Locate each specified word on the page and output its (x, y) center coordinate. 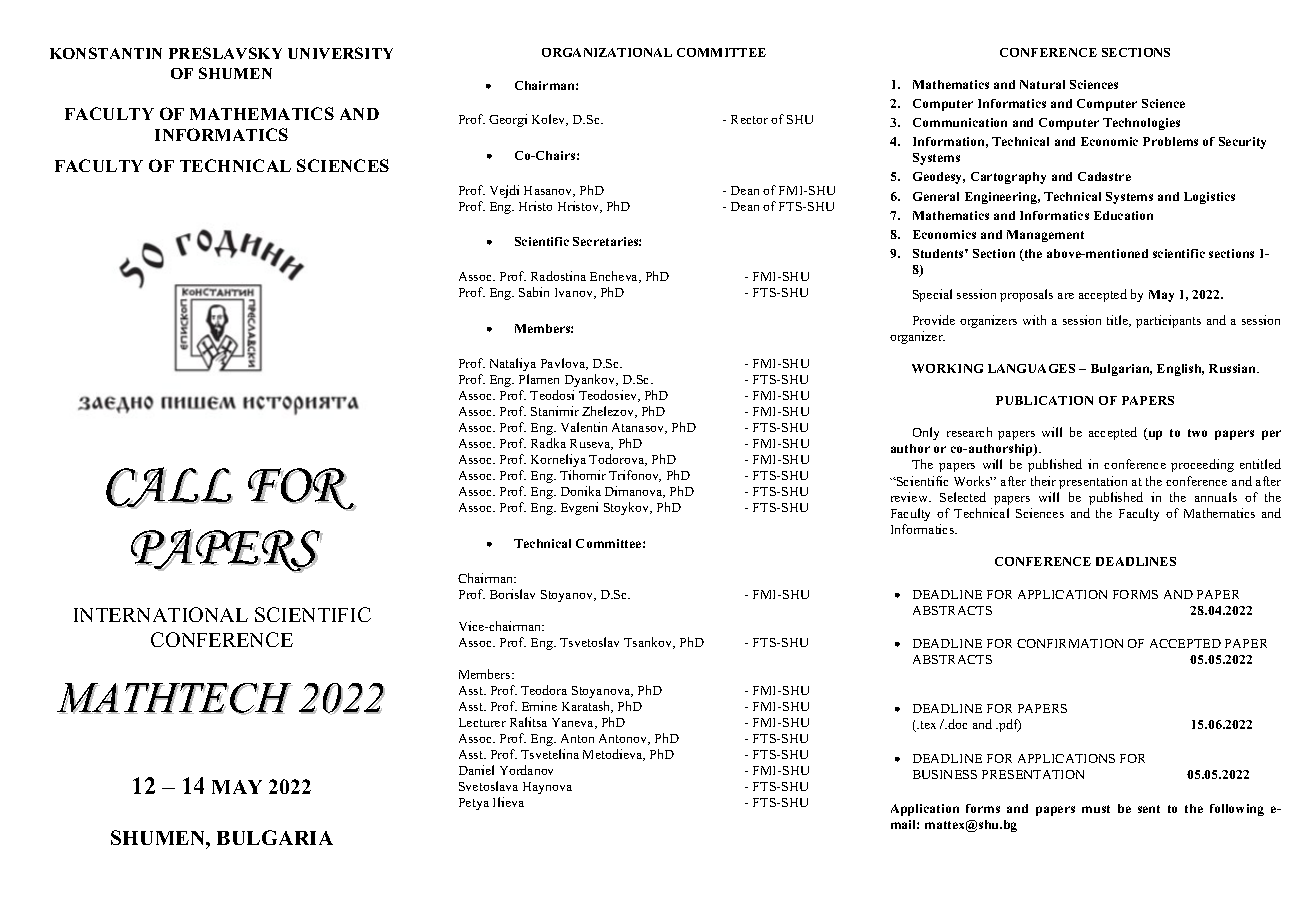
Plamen (539, 379)
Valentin (584, 427)
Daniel (476, 770)
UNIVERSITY (340, 53)
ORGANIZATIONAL (607, 52)
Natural (1042, 84)
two (1197, 433)
